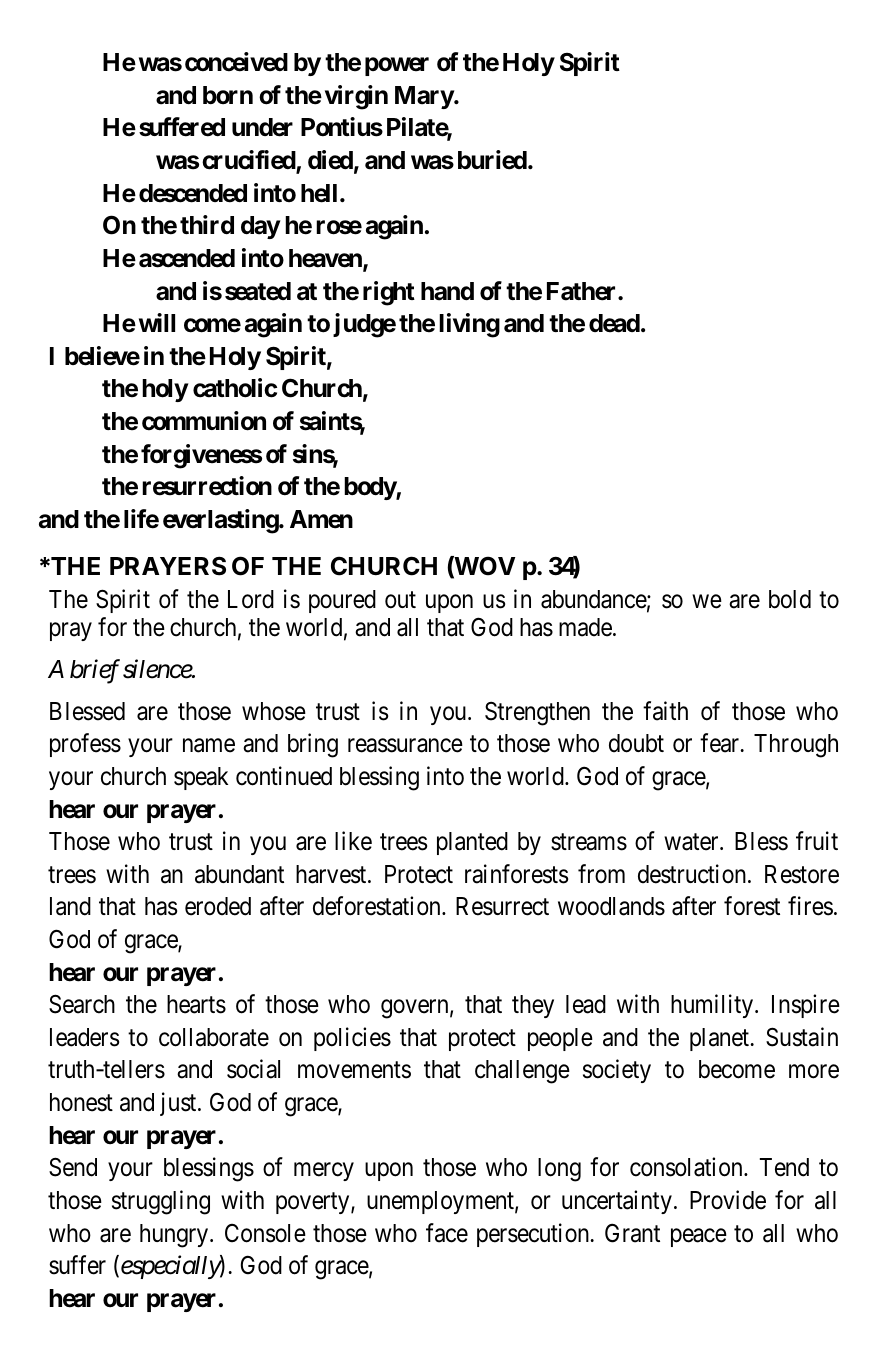 The width and height of the page is (887, 1372). I want to click on struggling, so click(161, 1202).
